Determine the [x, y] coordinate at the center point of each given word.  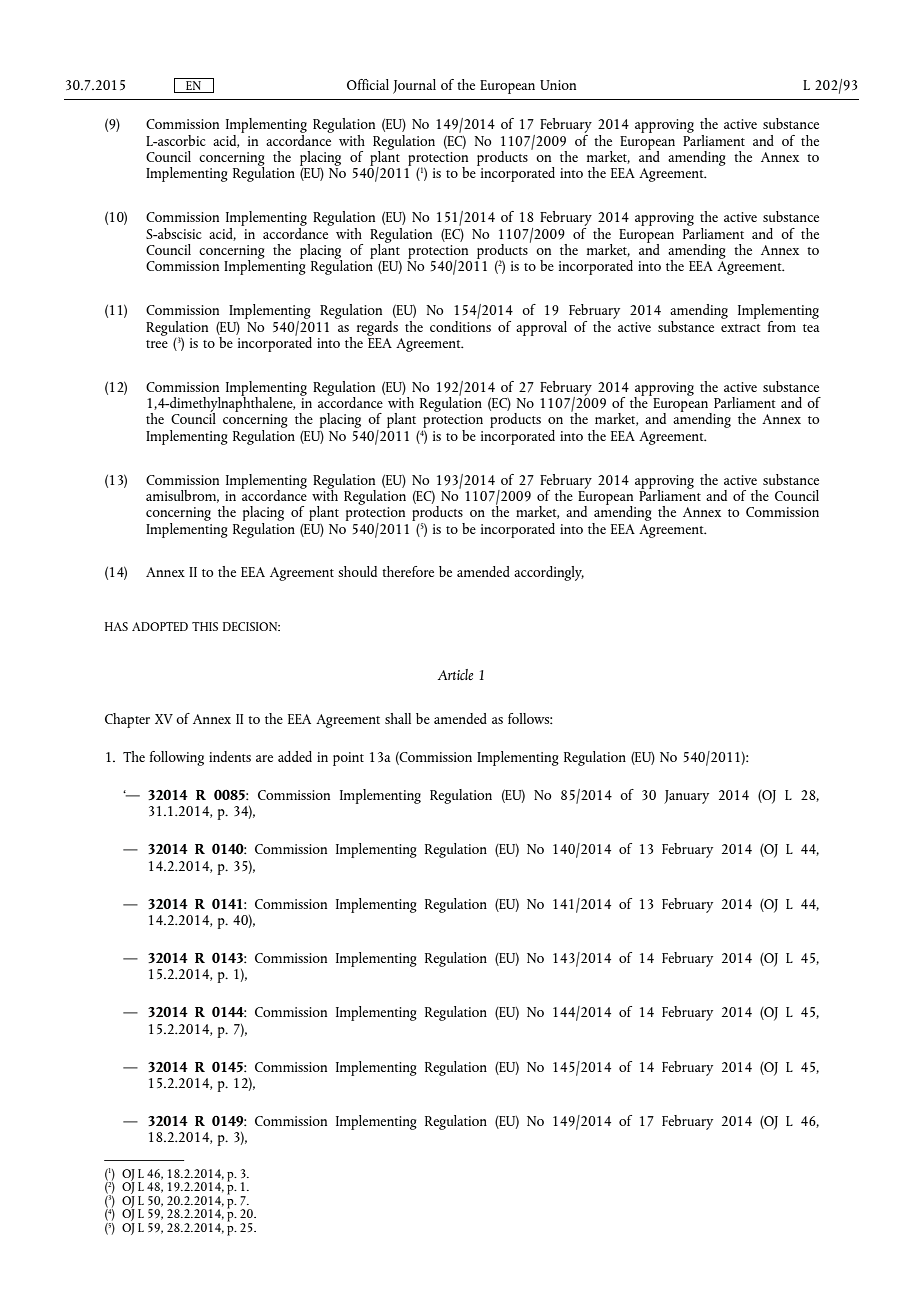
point [348, 759]
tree [157, 344]
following [177, 758]
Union [558, 85]
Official [368, 84]
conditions [460, 325]
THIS [205, 626]
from [782, 326]
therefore [408, 571]
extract [740, 328]
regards [377, 328]
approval [541, 328]
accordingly [549, 573]
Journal [414, 86]
